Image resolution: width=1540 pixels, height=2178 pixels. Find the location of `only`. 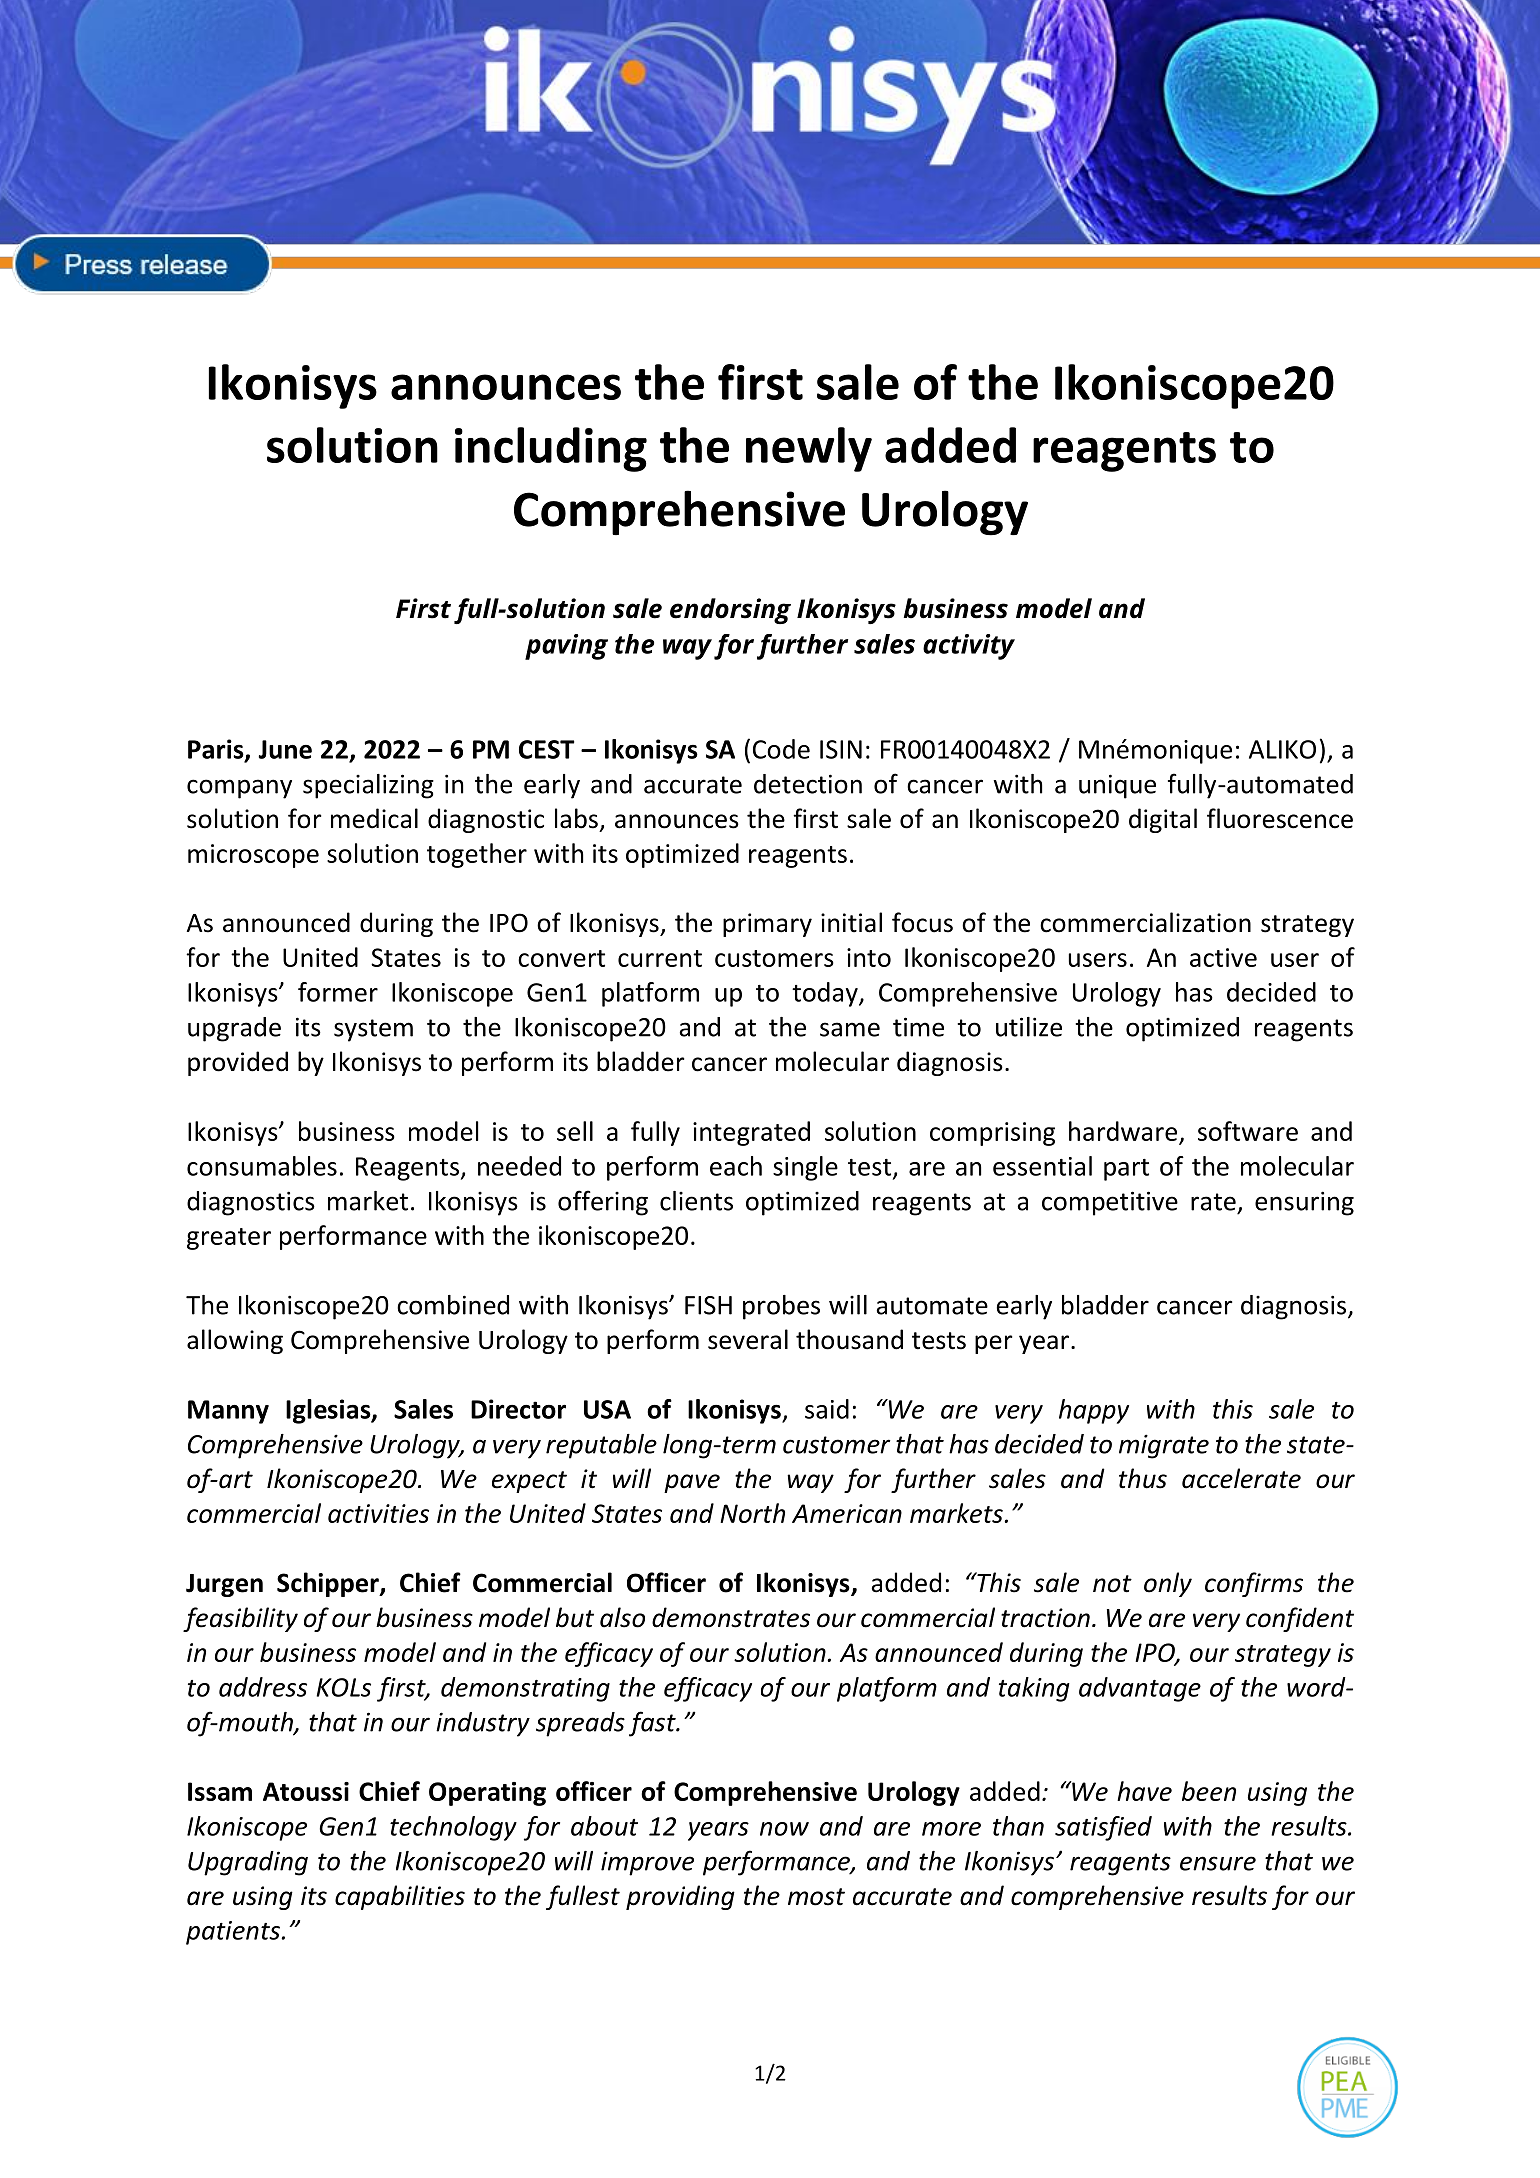

only is located at coordinates (1168, 1584).
